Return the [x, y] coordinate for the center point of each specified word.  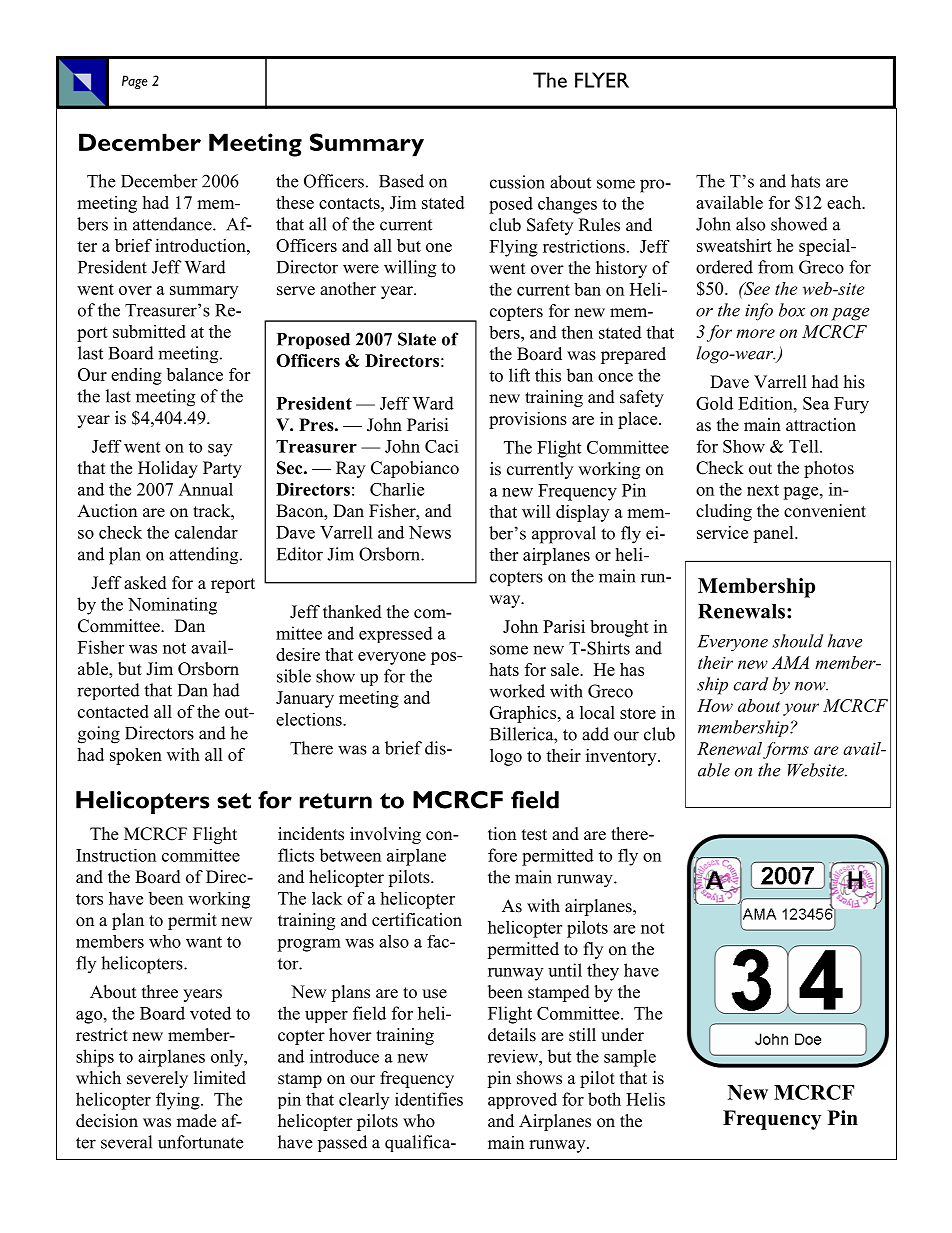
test [534, 835]
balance [195, 374]
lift [519, 375]
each [845, 202]
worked [517, 691]
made [196, 1121]
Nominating [172, 606]
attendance [173, 224]
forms [786, 750]
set [234, 801]
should [797, 641]
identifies [429, 1099]
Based [401, 181]
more [755, 333]
